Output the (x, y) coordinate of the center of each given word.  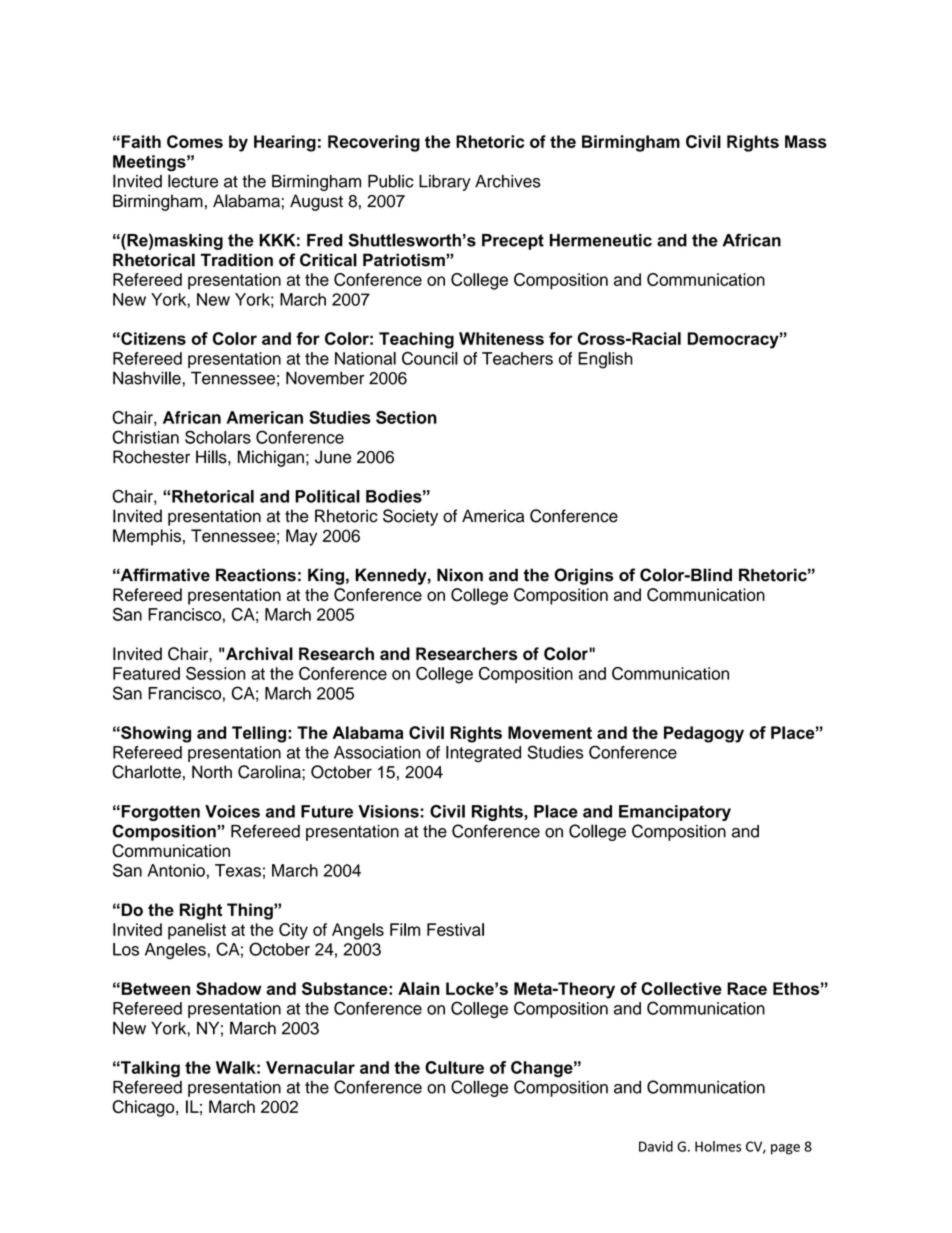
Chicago (144, 1108)
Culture (454, 1067)
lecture (193, 181)
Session (216, 673)
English (605, 360)
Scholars (218, 437)
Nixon (460, 575)
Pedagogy (704, 734)
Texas (238, 870)
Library (445, 183)
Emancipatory (675, 813)
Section (406, 417)
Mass (806, 141)
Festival (455, 929)
